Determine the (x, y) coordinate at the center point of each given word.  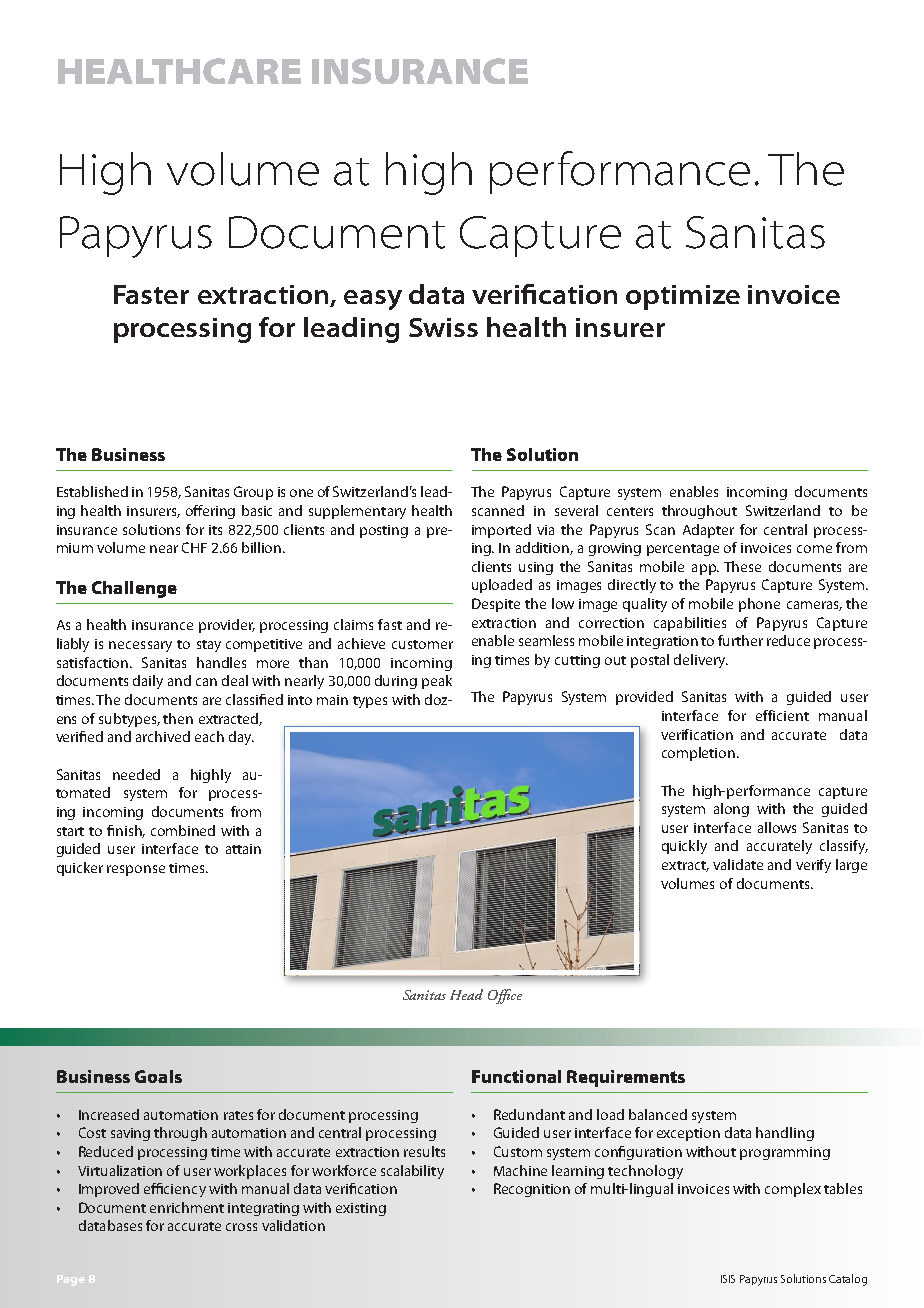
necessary (140, 646)
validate (738, 864)
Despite (496, 605)
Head (466, 994)
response (136, 870)
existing (361, 1209)
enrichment (187, 1207)
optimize (683, 297)
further (740, 640)
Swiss (443, 327)
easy (373, 300)
